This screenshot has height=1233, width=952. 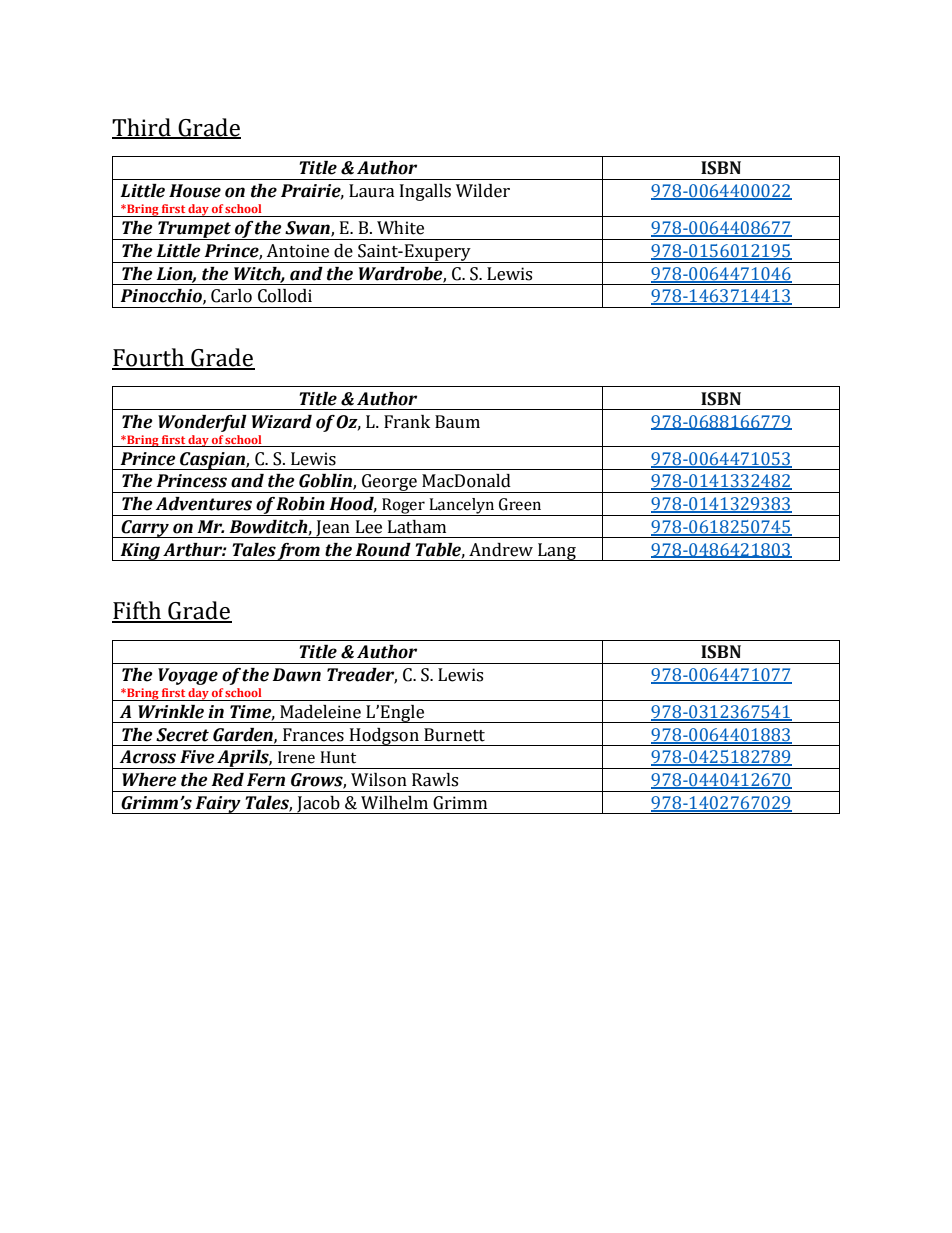 What do you see at coordinates (483, 191) in the screenshot?
I see `Wilder` at bounding box center [483, 191].
